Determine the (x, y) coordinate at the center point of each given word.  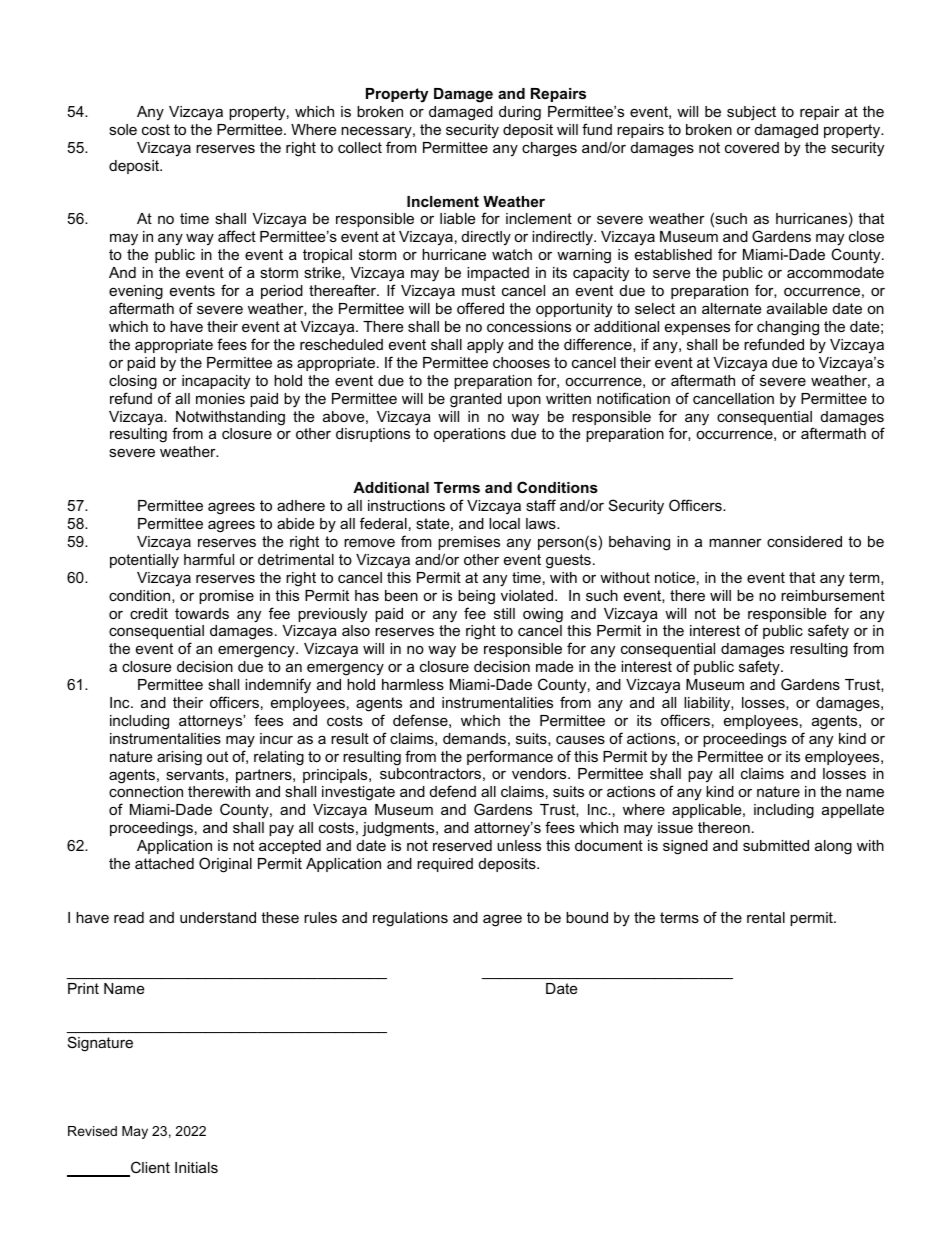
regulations (410, 919)
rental (766, 917)
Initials (196, 1167)
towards (202, 613)
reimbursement (833, 595)
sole (123, 129)
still (504, 613)
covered (752, 147)
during (520, 113)
